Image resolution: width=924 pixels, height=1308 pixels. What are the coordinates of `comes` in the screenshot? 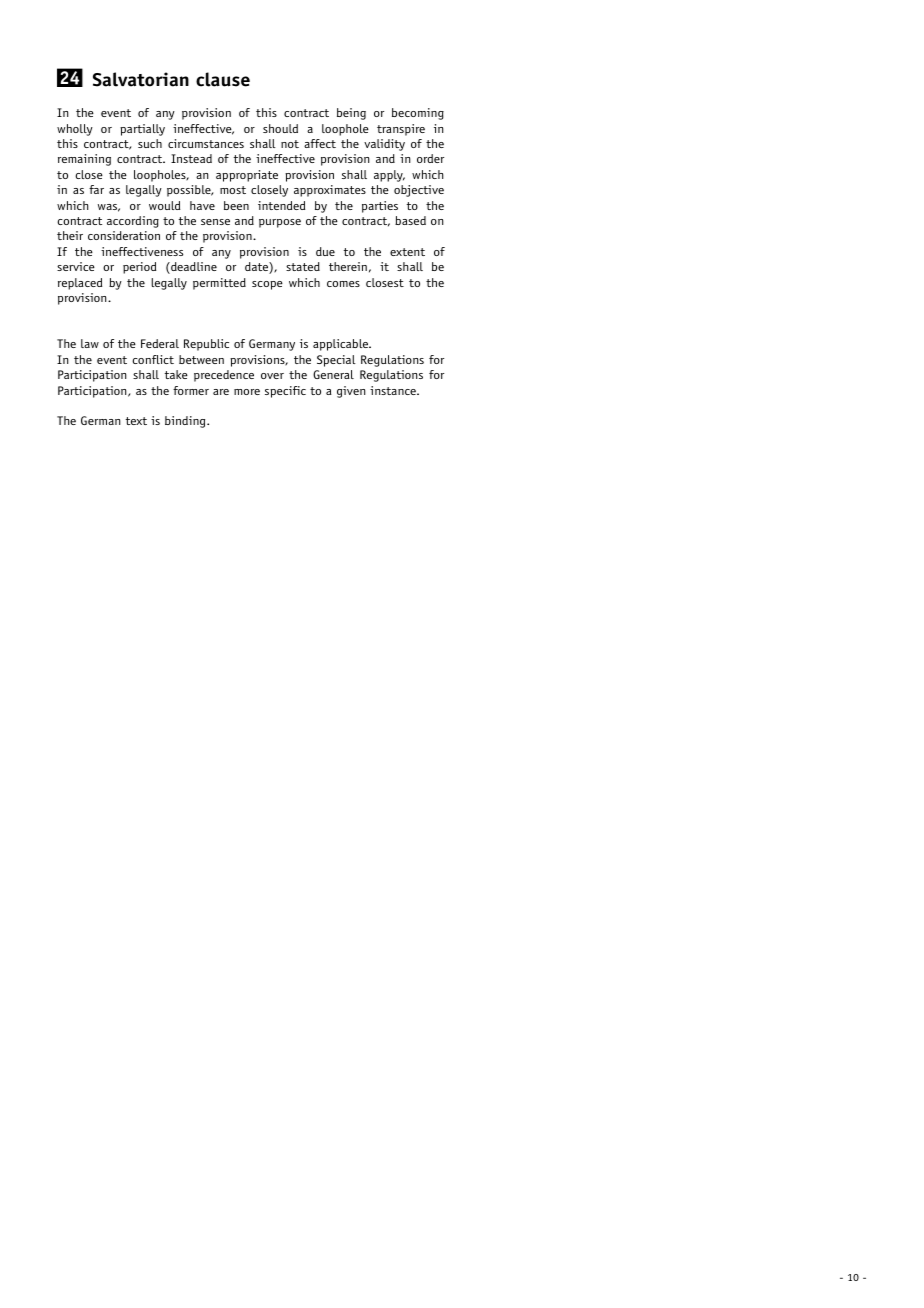 It's located at (343, 284).
